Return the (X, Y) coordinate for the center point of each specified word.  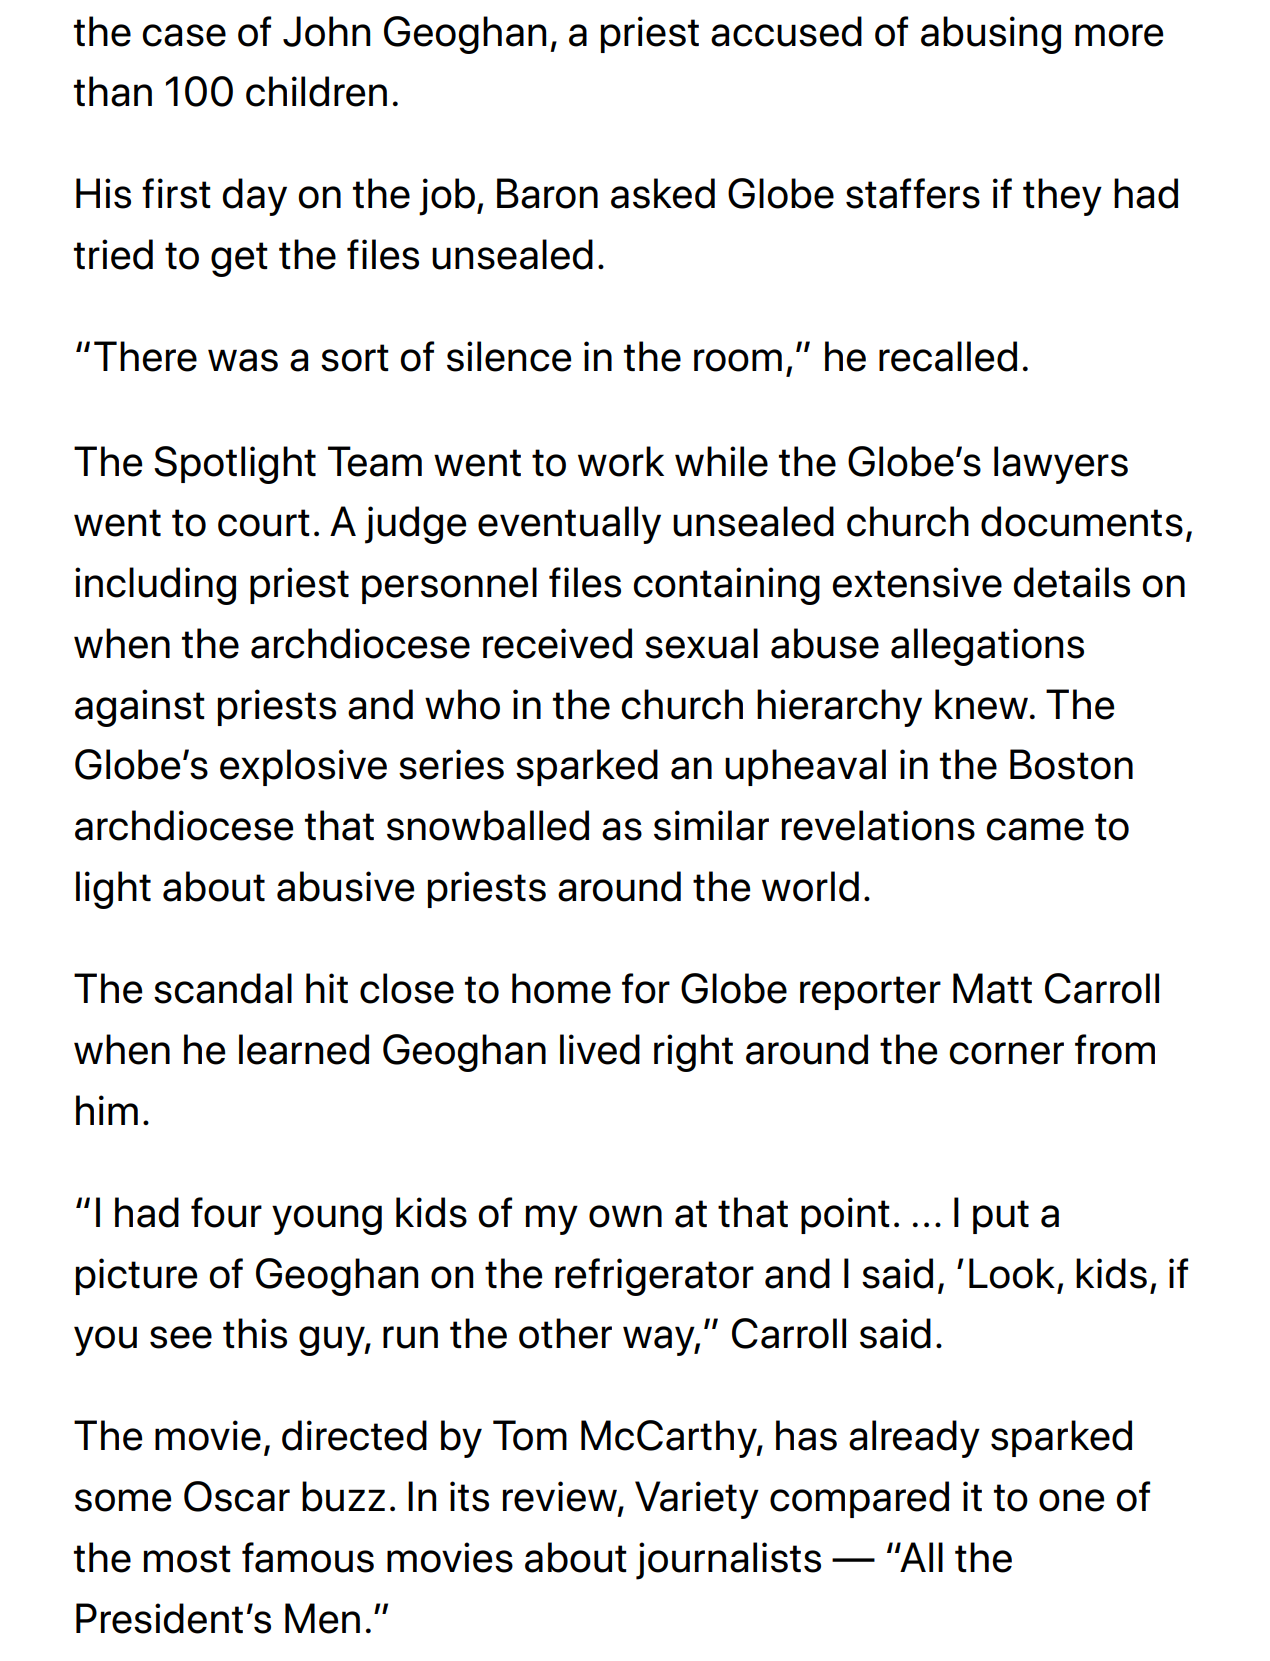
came (1035, 829)
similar (711, 825)
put (1001, 1217)
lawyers (1061, 465)
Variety (697, 1500)
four (226, 1212)
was (243, 360)
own (625, 1216)
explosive (303, 767)
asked (663, 193)
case (184, 35)
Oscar (237, 1496)
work (621, 461)
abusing (991, 35)
